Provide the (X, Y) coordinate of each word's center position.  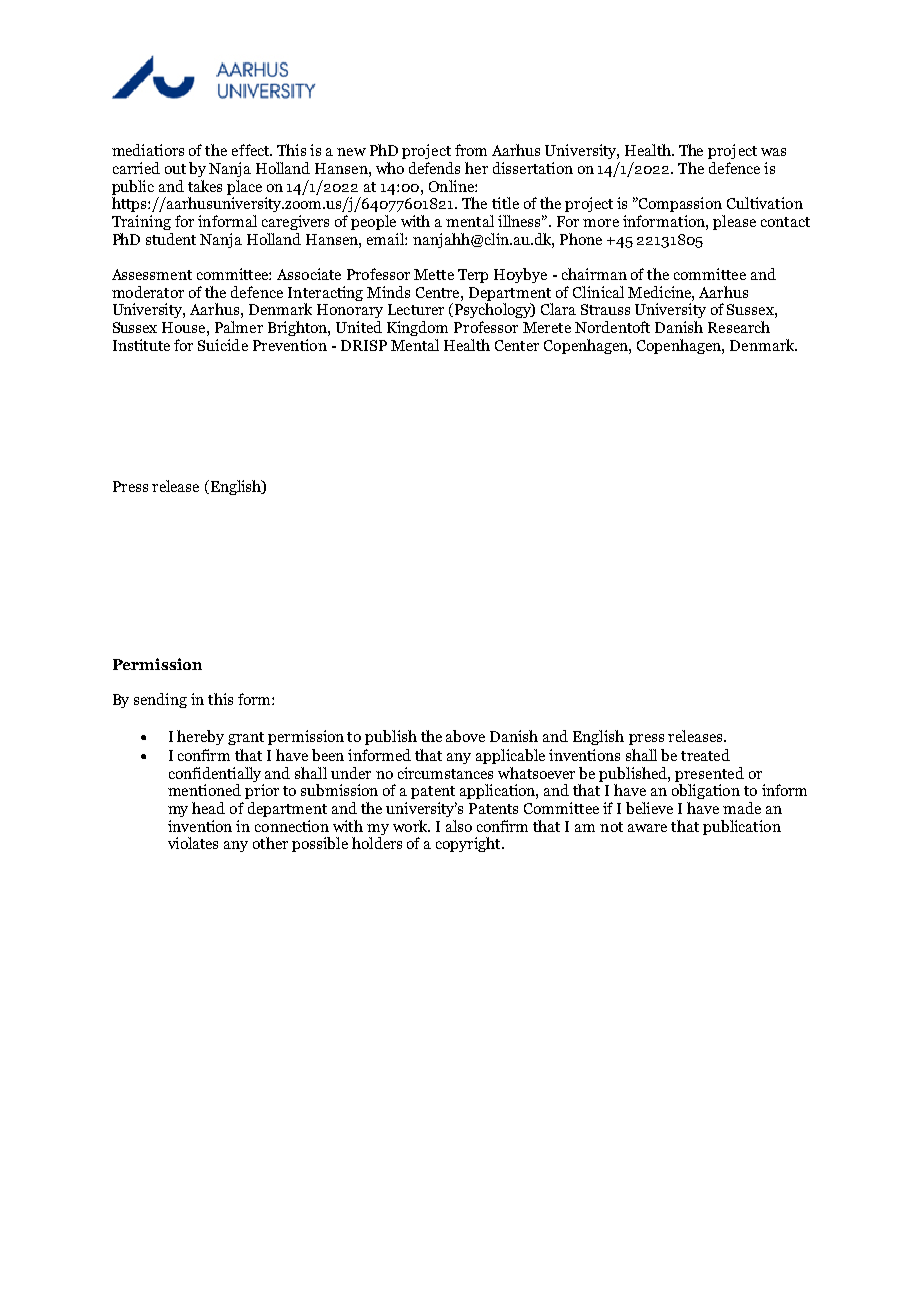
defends (434, 168)
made (742, 808)
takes (205, 186)
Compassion (679, 204)
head (208, 808)
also (459, 826)
